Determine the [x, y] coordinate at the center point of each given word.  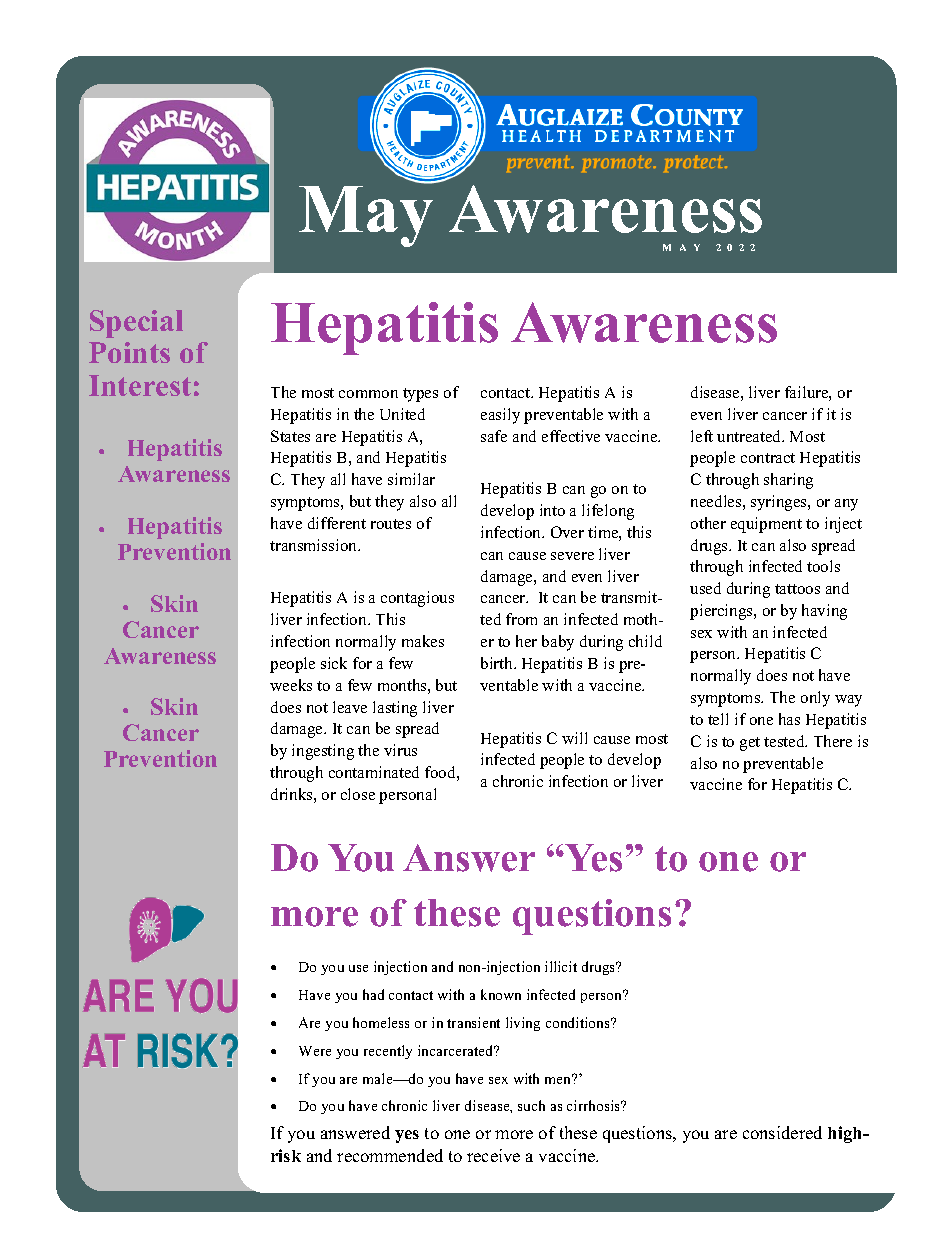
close [358, 794]
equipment [766, 525]
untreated [750, 436]
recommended [390, 1155]
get [750, 744]
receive [493, 1155]
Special [136, 324]
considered [782, 1132]
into [552, 510]
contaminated [374, 772]
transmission [314, 545]
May [366, 215]
